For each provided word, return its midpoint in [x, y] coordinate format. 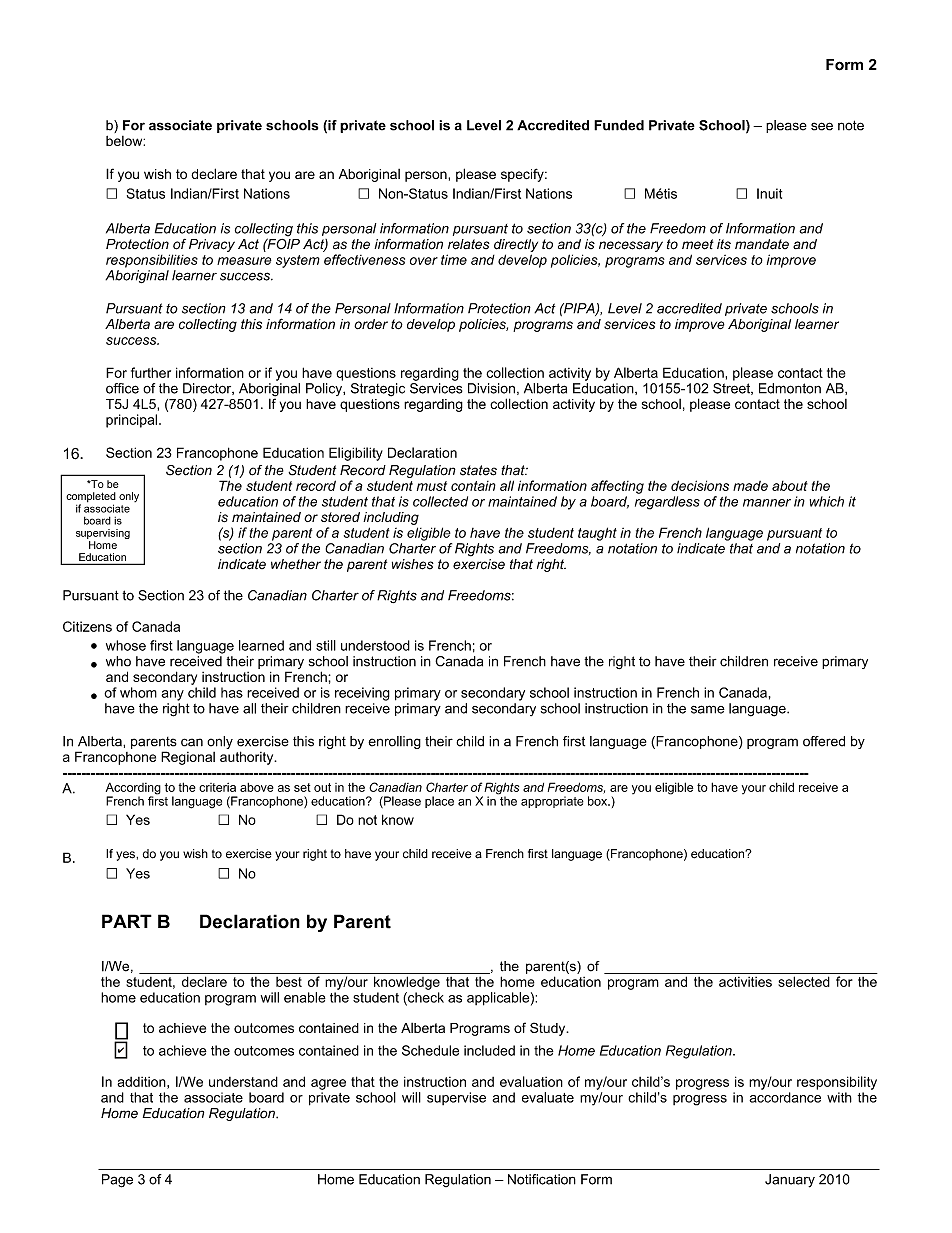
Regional [188, 758]
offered [824, 741]
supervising [103, 534]
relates [469, 244]
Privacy [212, 245]
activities [745, 982]
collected [440, 501]
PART [127, 921]
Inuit [769, 193]
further [151, 372]
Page [117, 1181]
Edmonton [790, 388]
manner [767, 503]
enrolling [394, 742]
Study [549, 1029]
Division [491, 388]
